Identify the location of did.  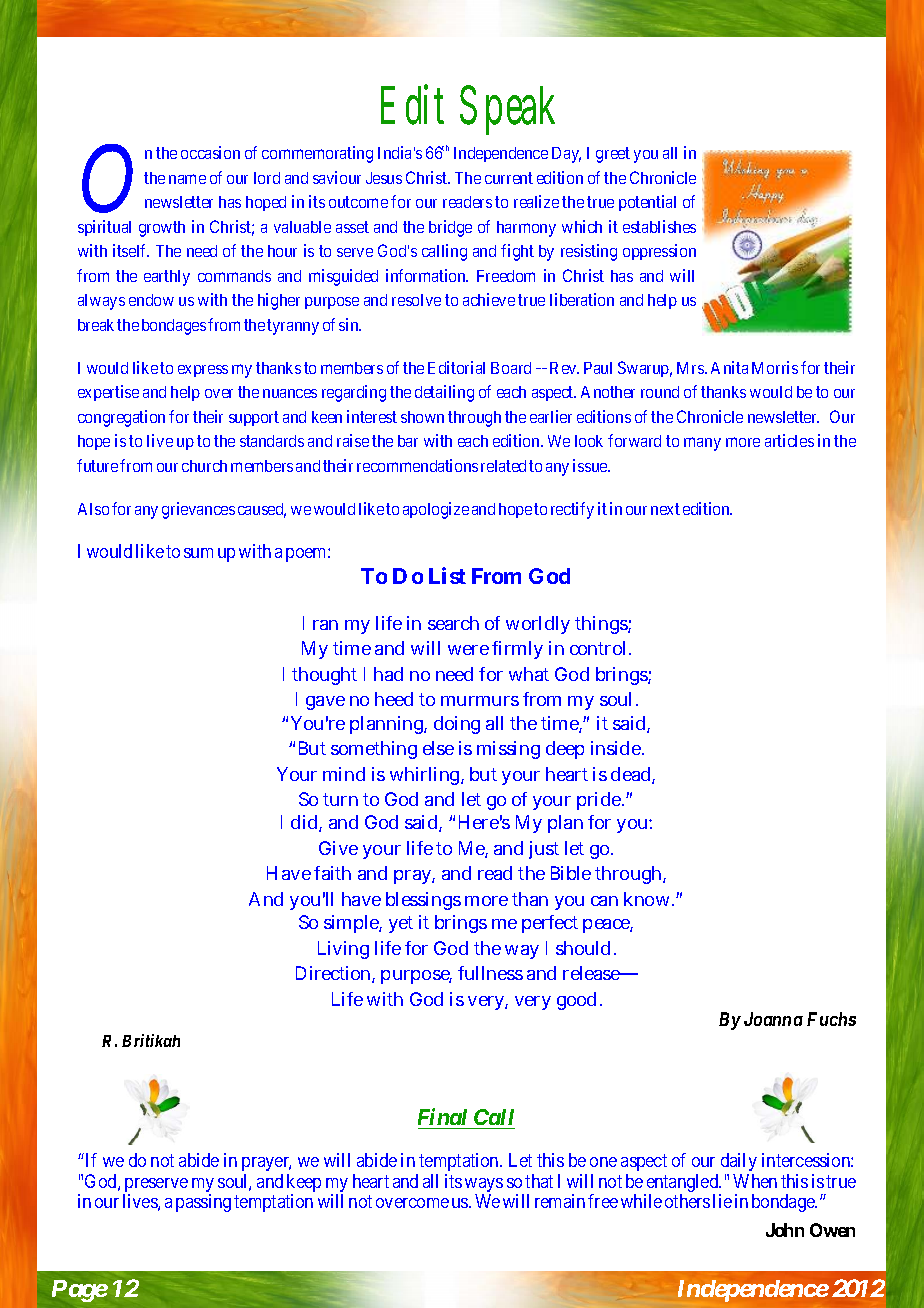
(304, 822).
